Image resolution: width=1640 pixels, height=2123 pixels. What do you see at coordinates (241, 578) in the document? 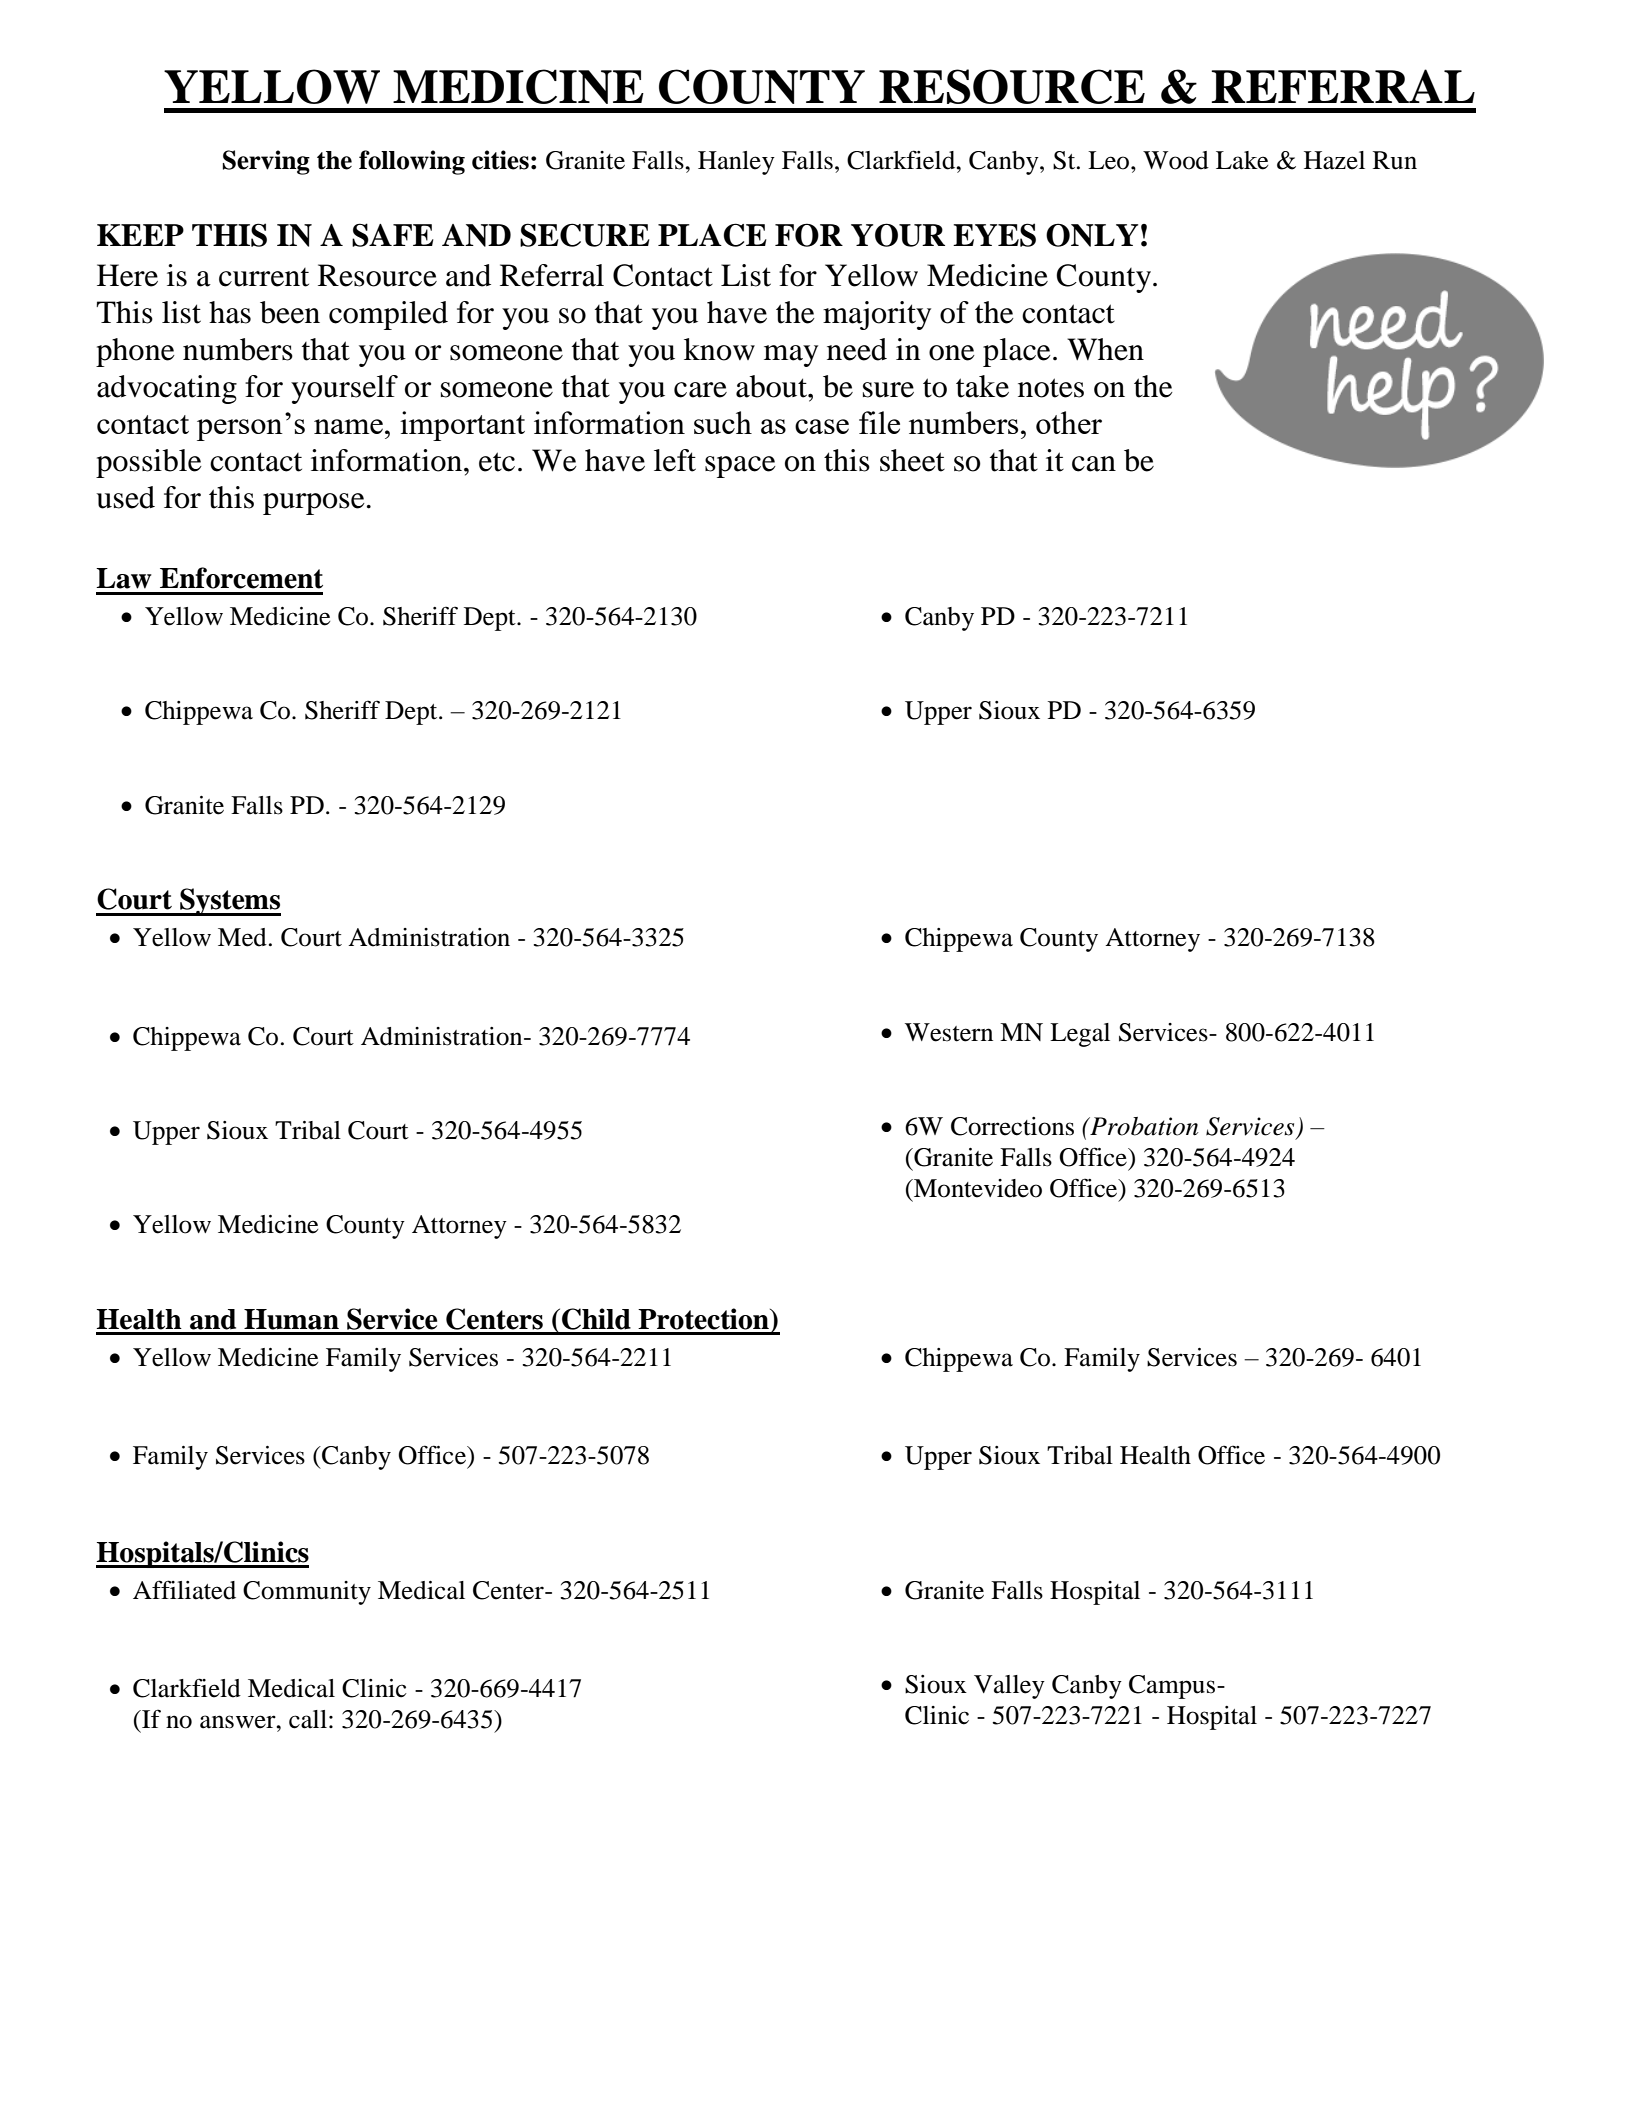
I see `Enforcement` at bounding box center [241, 578].
